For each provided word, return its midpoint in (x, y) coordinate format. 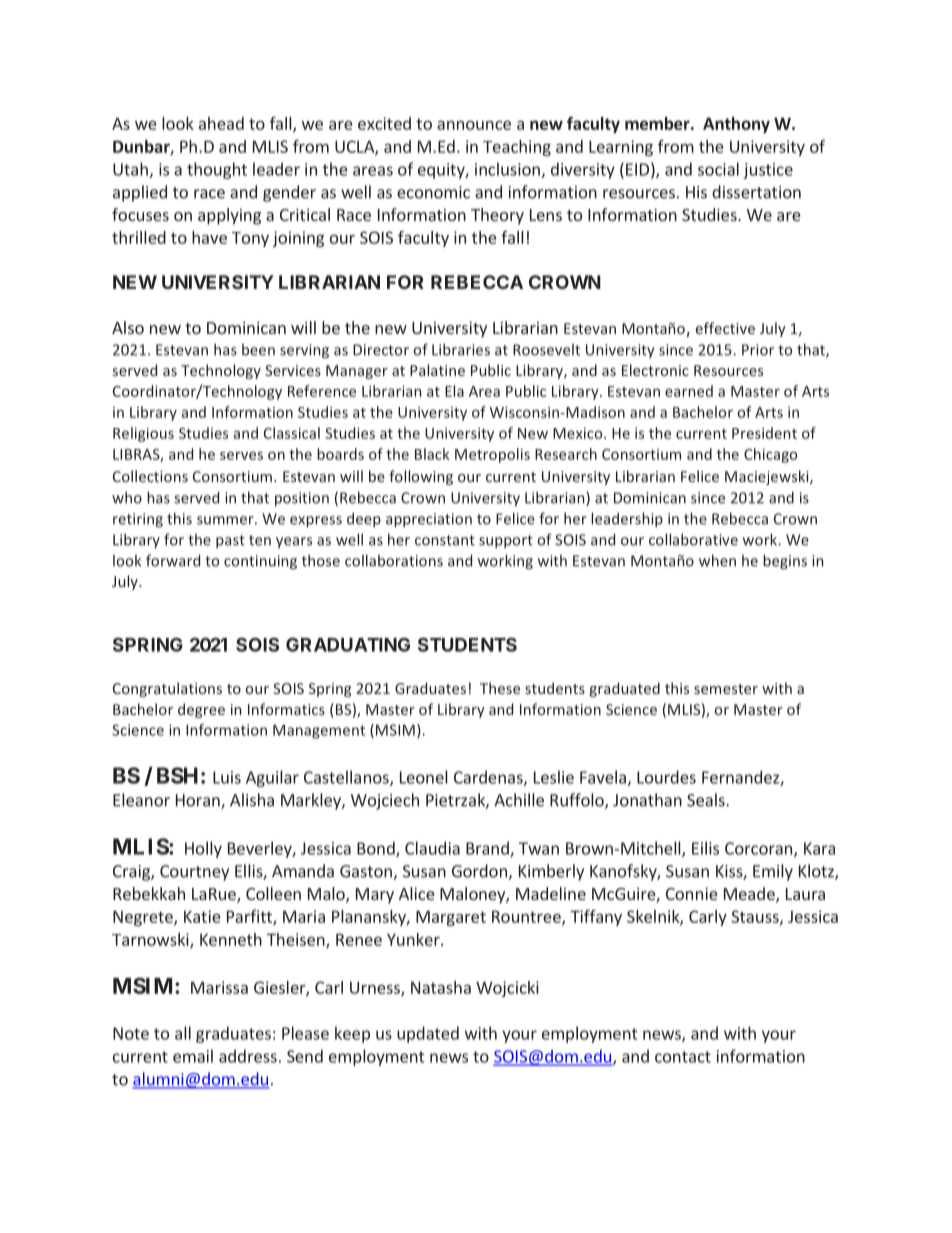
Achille (519, 800)
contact (683, 1057)
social (718, 169)
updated (428, 1034)
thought (217, 170)
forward (173, 560)
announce (474, 125)
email (193, 1056)
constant (445, 540)
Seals (707, 800)
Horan (199, 801)
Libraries (461, 349)
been (258, 350)
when (717, 560)
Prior (758, 350)
